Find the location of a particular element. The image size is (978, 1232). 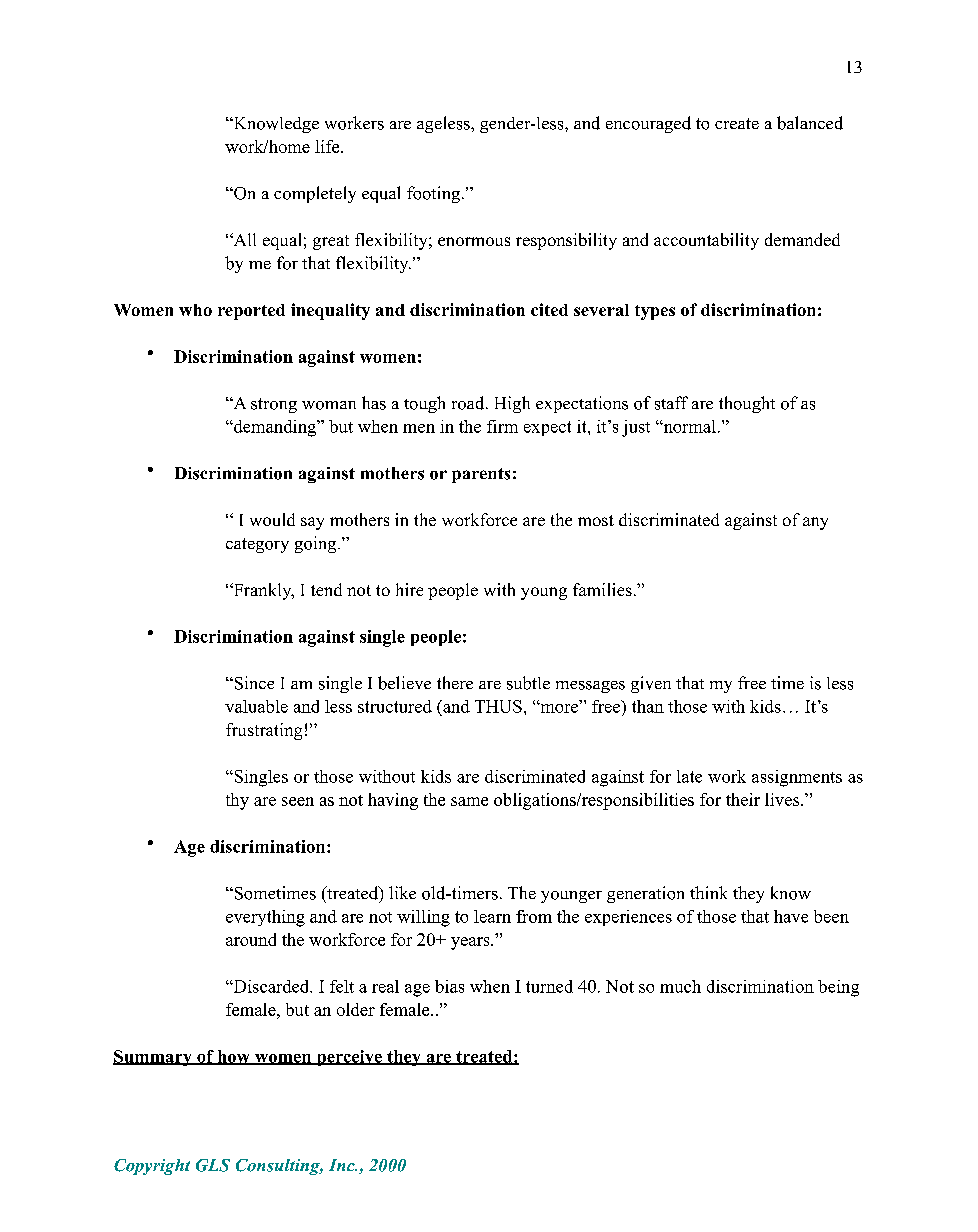

create is located at coordinates (737, 123).
